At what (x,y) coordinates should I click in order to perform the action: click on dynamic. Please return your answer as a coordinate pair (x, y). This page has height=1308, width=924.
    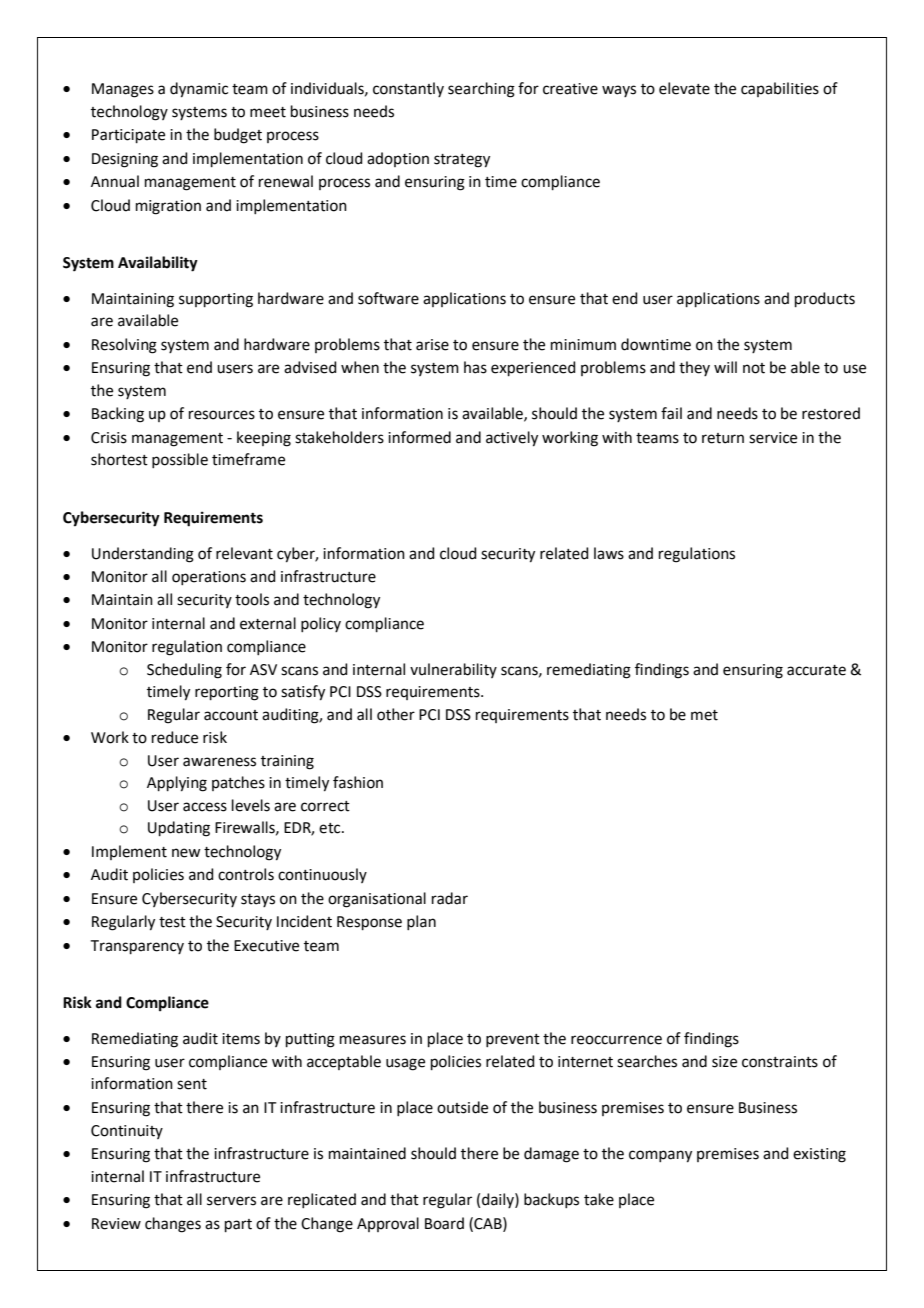
    Looking at the image, I should click on (199, 90).
